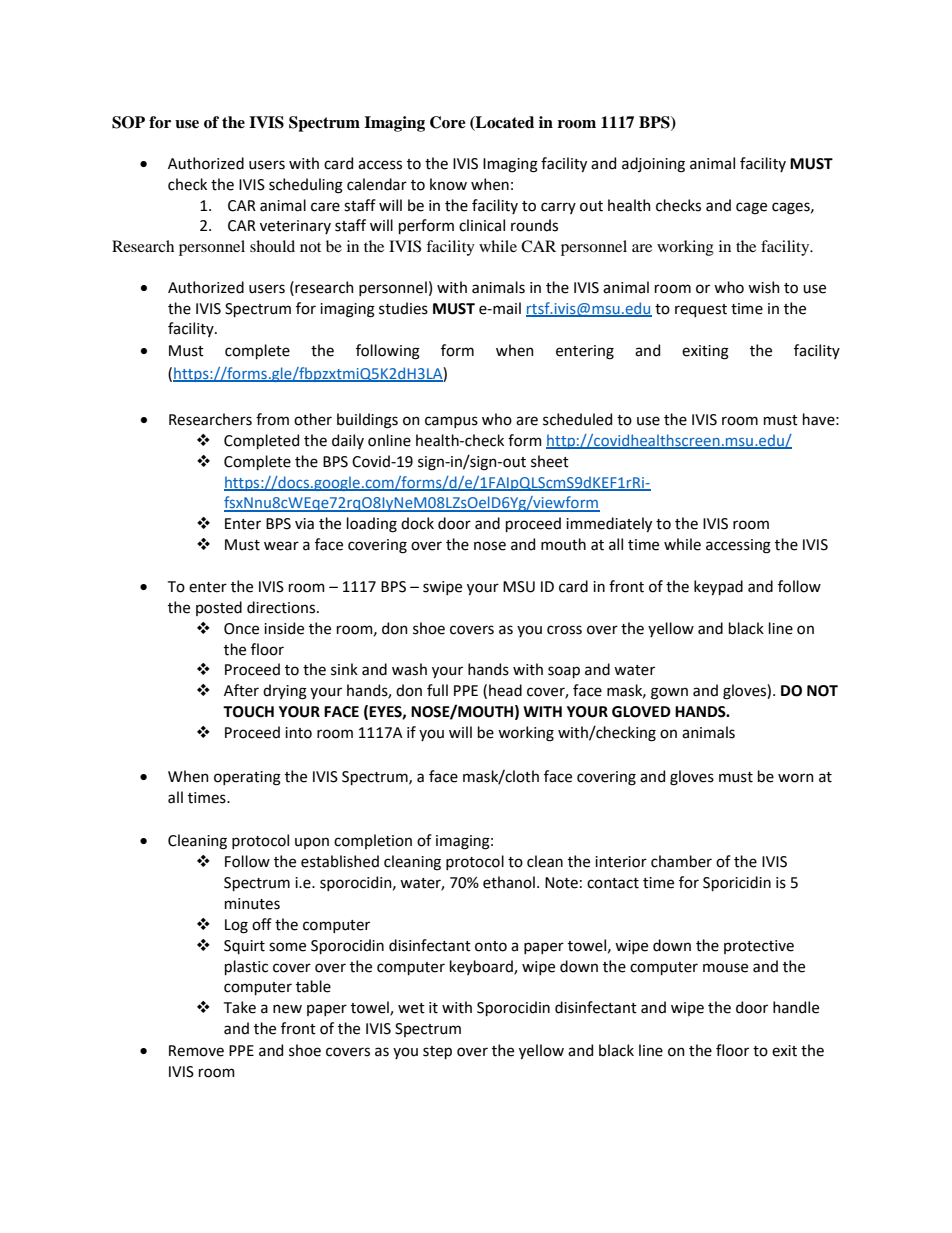 This document has width=952, height=1233. I want to click on chamber, so click(681, 861).
